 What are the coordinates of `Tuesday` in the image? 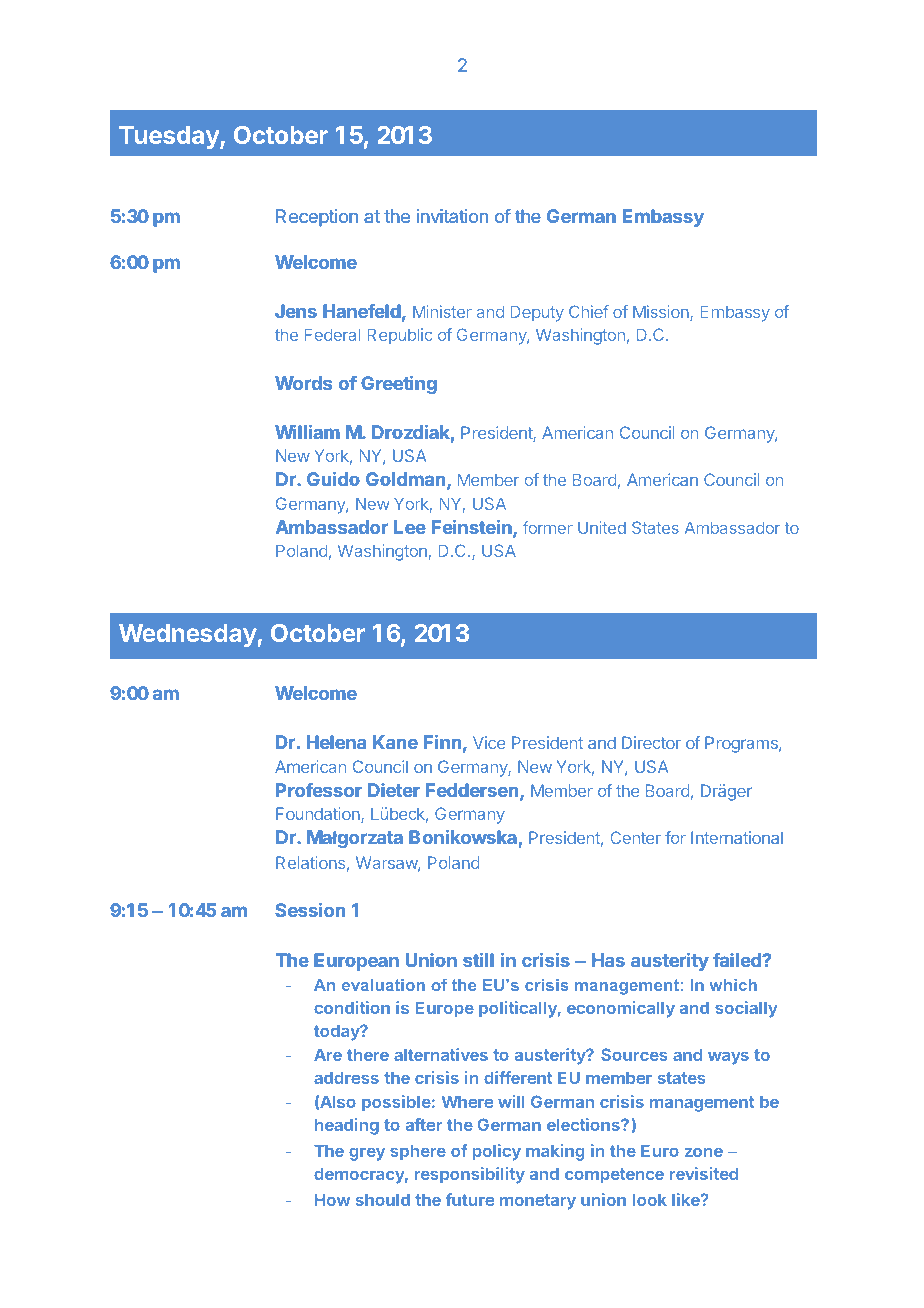 It's located at (170, 137).
